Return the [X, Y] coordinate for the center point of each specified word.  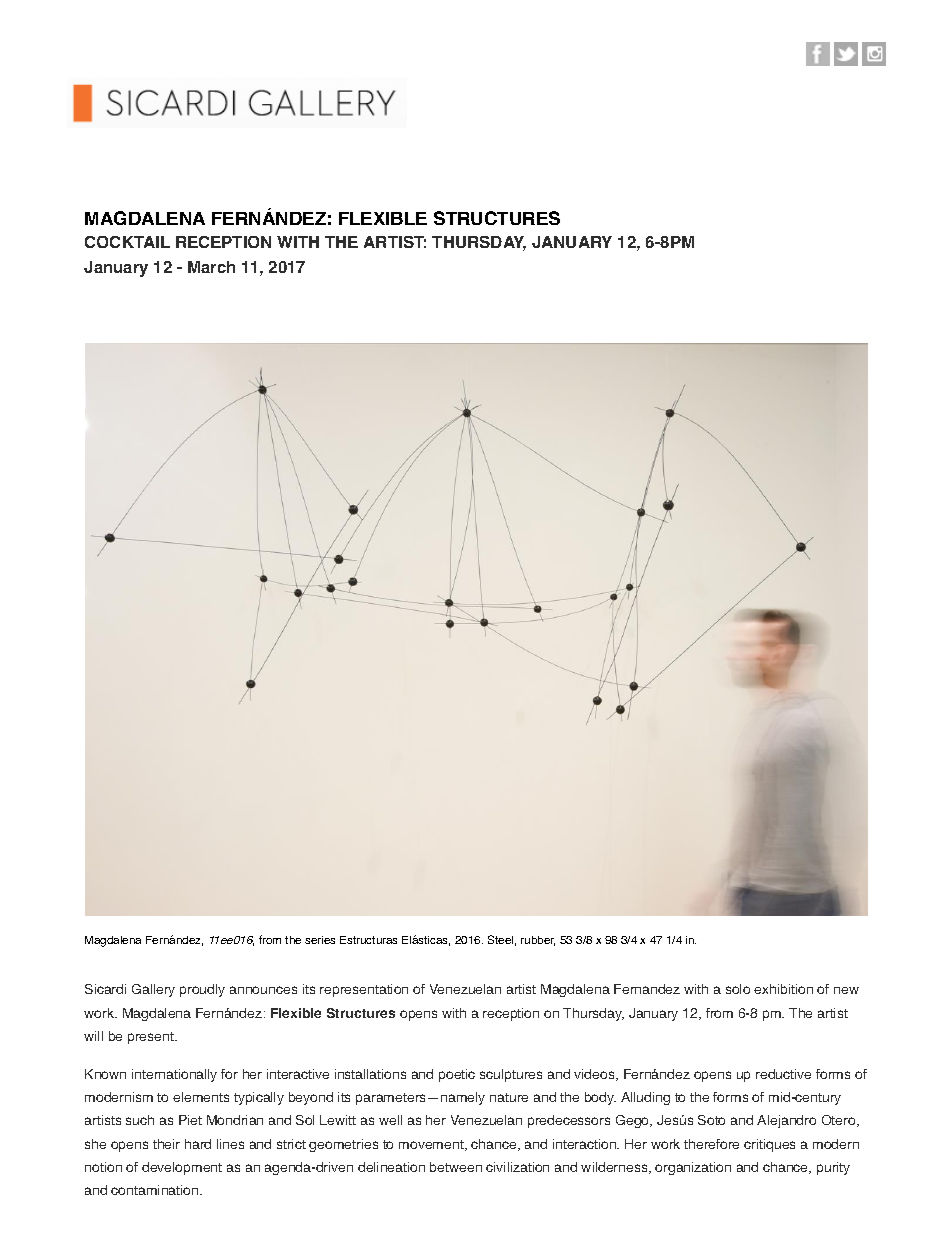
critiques [769, 1145]
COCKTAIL [127, 242]
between [456, 1167]
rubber [538, 941]
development [182, 1168]
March [211, 267]
